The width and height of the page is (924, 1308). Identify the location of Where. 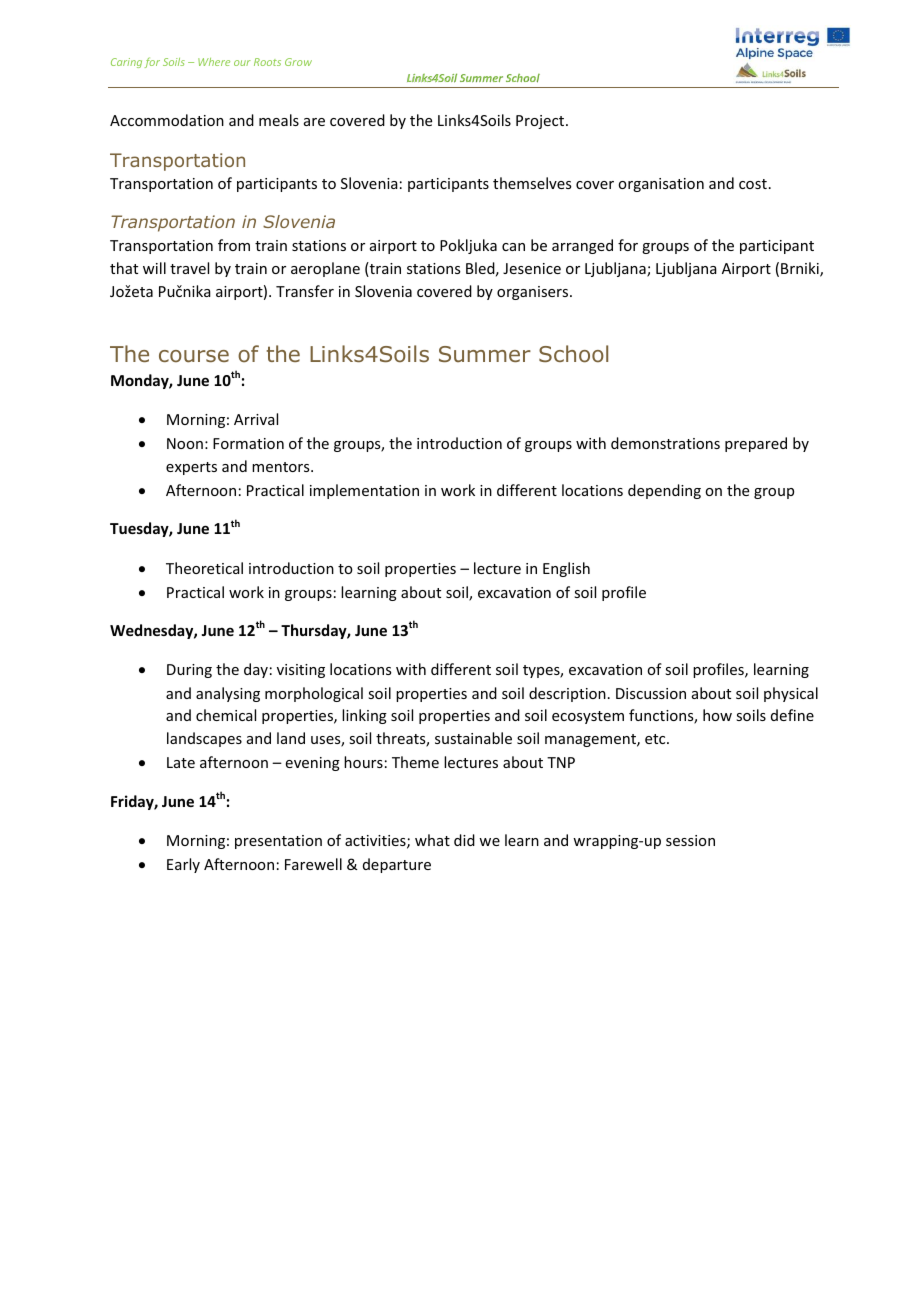
(214, 62).
